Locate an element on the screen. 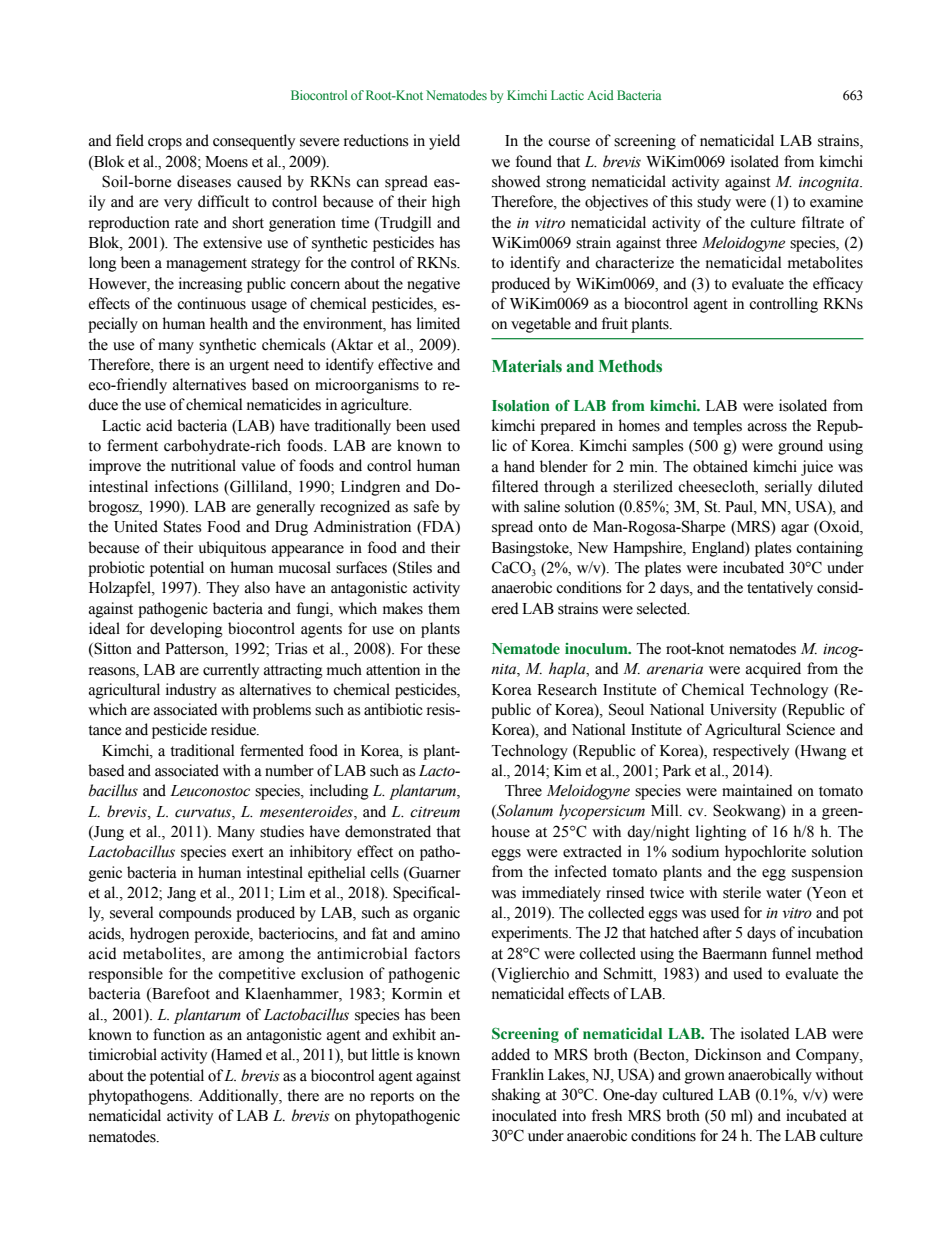 The height and width of the screenshot is (1240, 952). tentatively is located at coordinates (780, 589).
